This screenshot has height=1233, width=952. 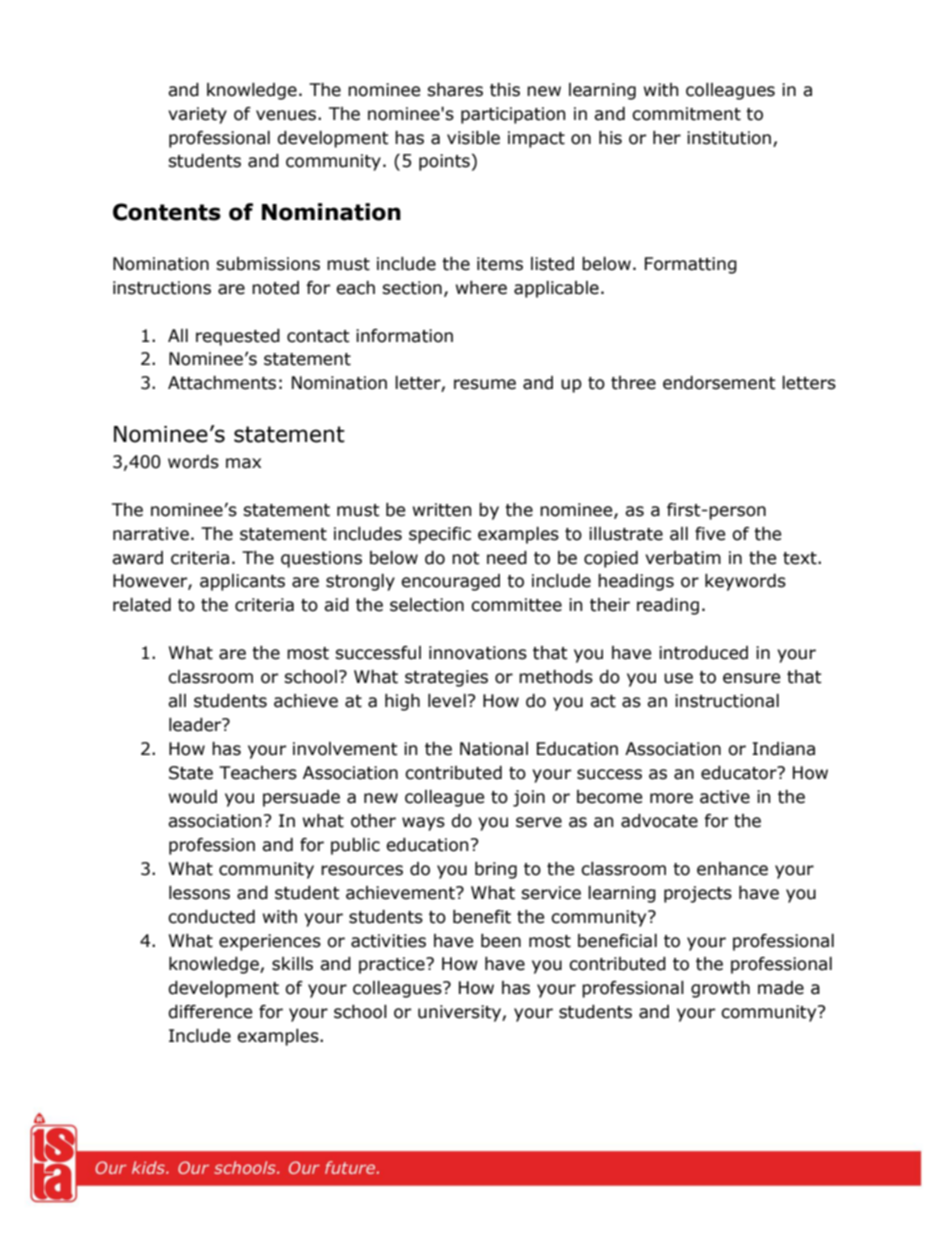 I want to click on Attachments, so click(x=222, y=383).
